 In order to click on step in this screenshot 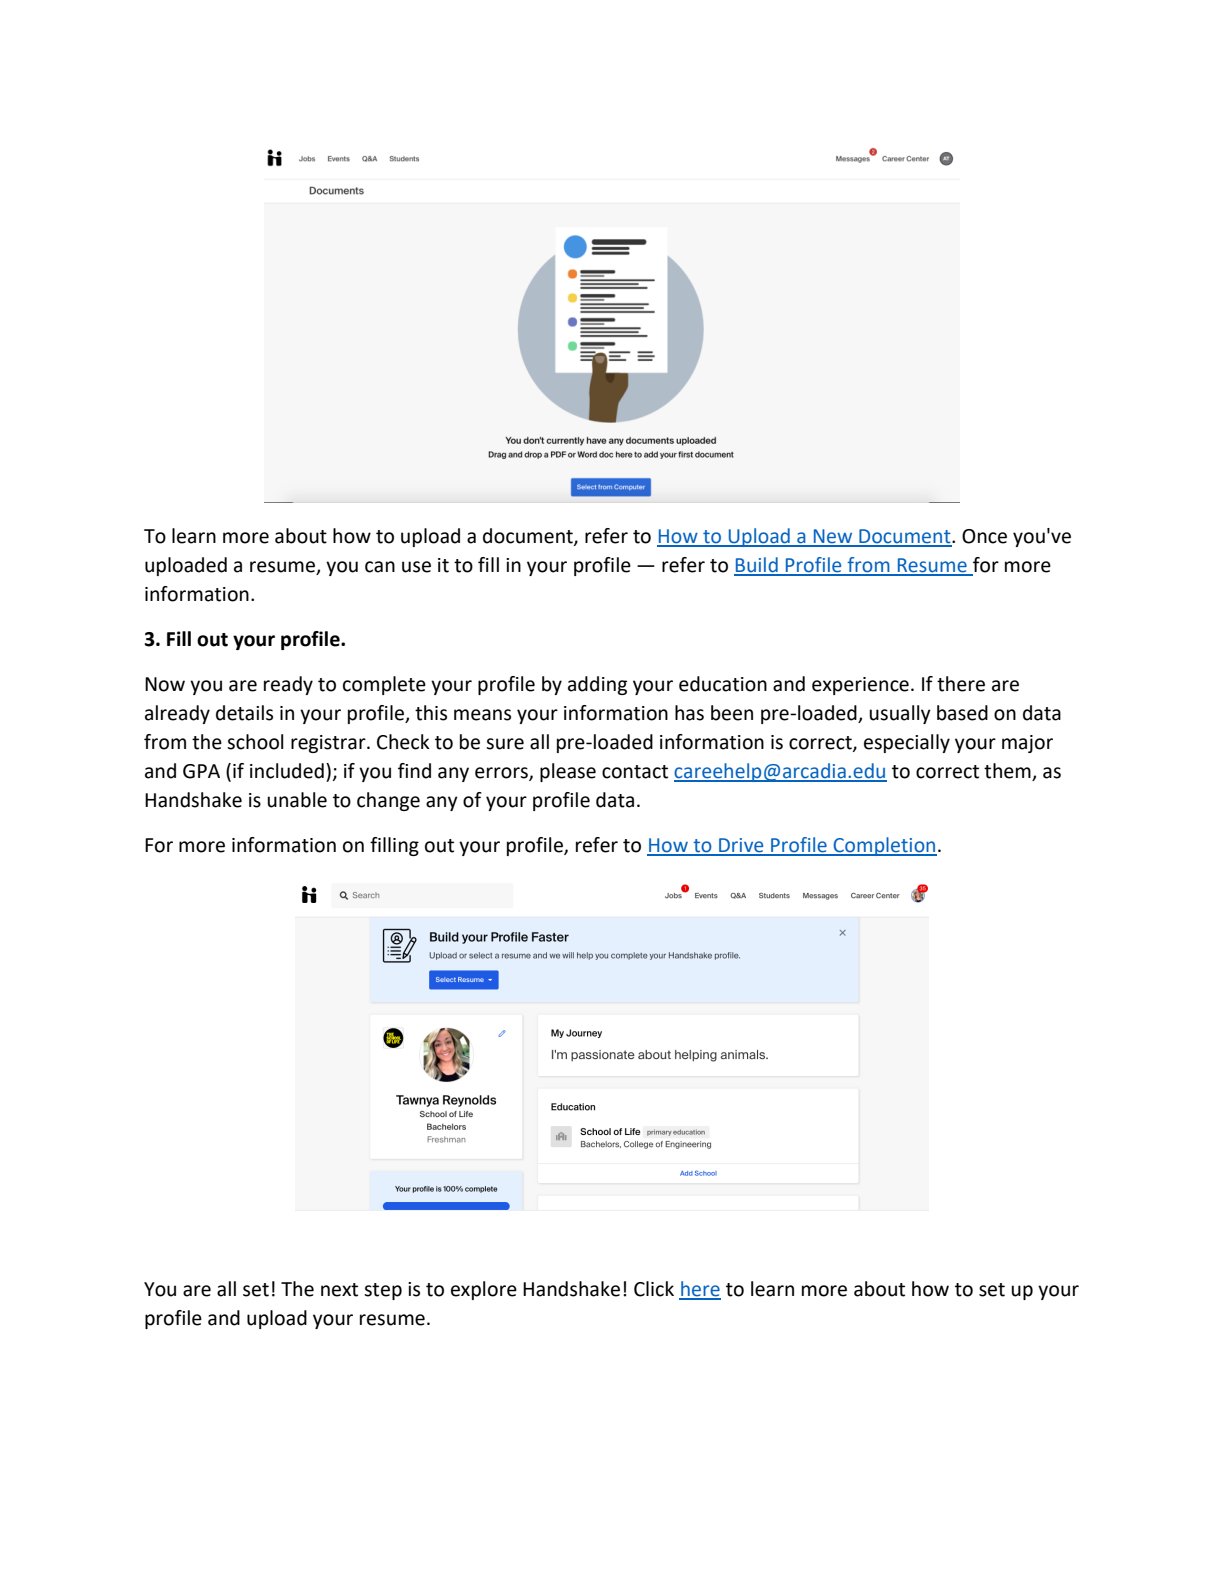, I will do `click(383, 1291)`.
